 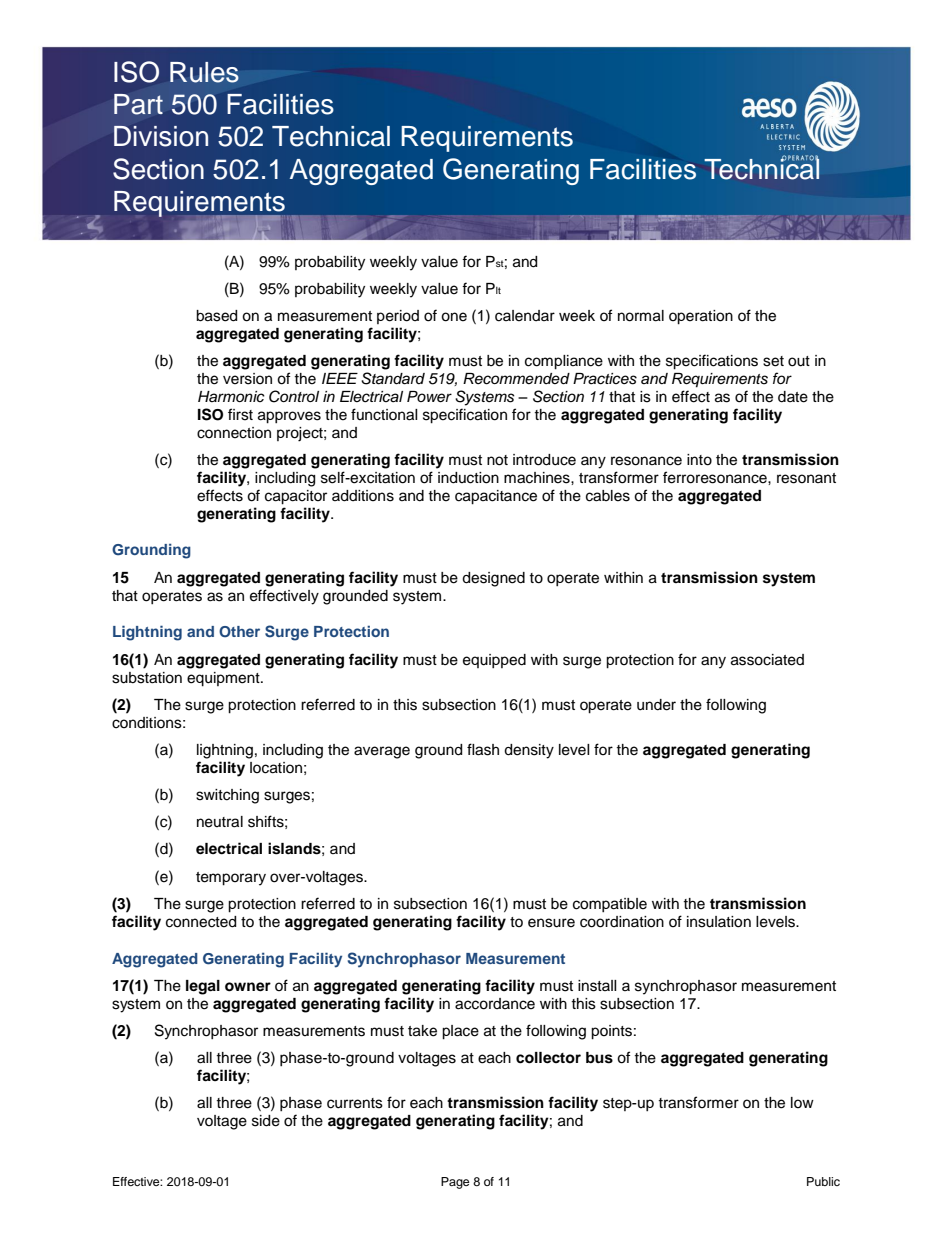 I want to click on Public, so click(x=823, y=1181).
